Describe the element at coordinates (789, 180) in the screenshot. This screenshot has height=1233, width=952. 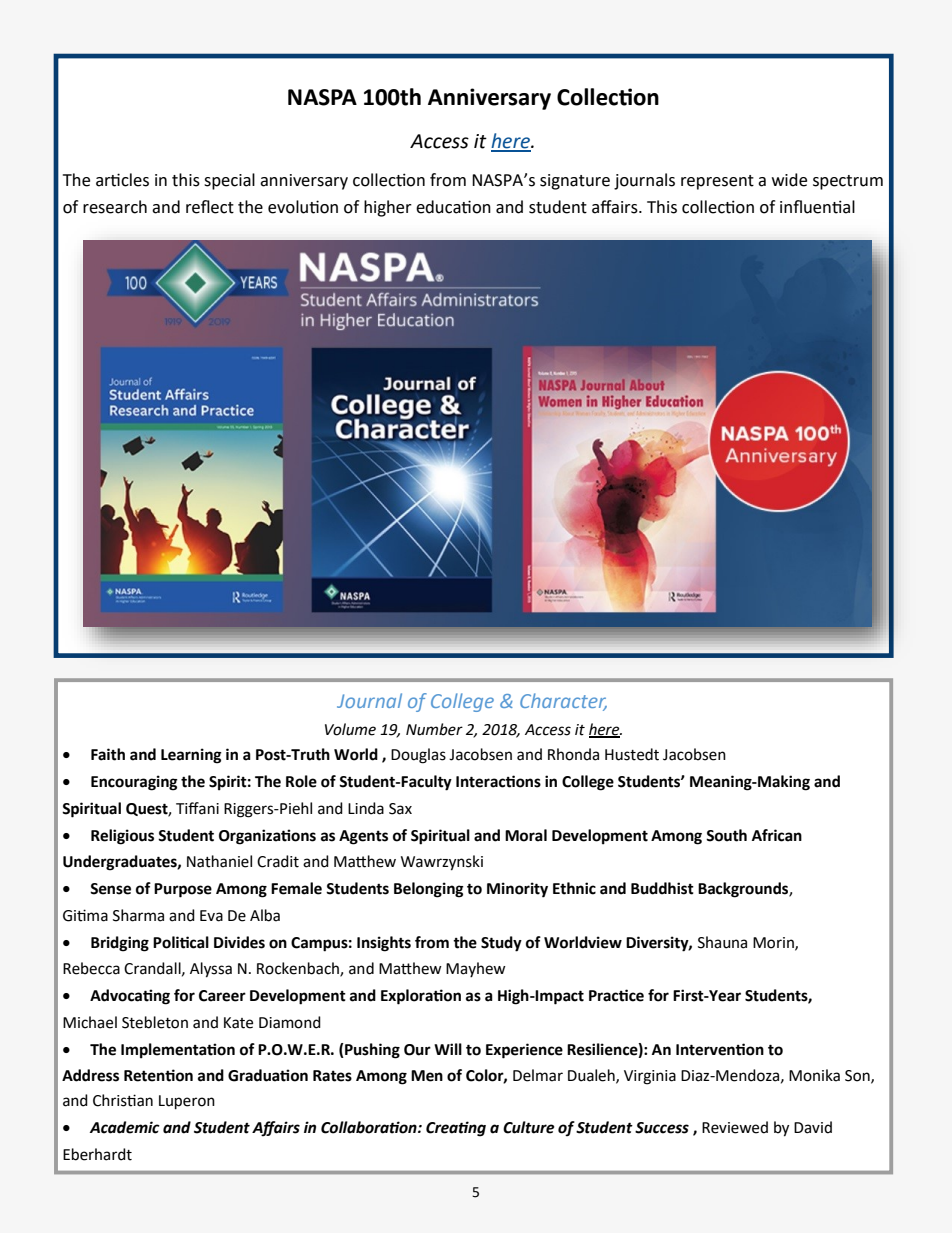
I see `wide` at that location.
